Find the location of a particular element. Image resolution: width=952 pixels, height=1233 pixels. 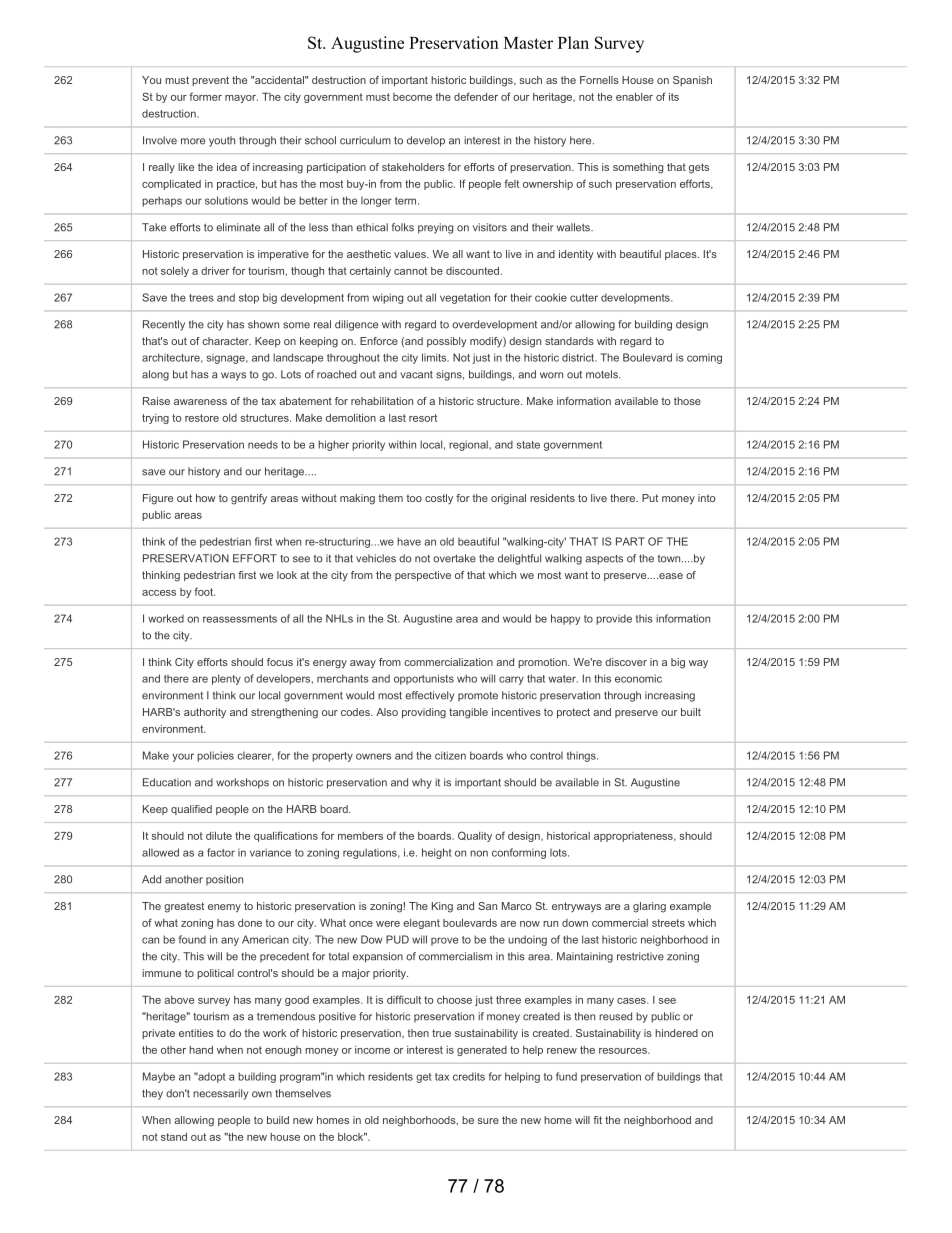

credits is located at coordinates (469, 1076).
